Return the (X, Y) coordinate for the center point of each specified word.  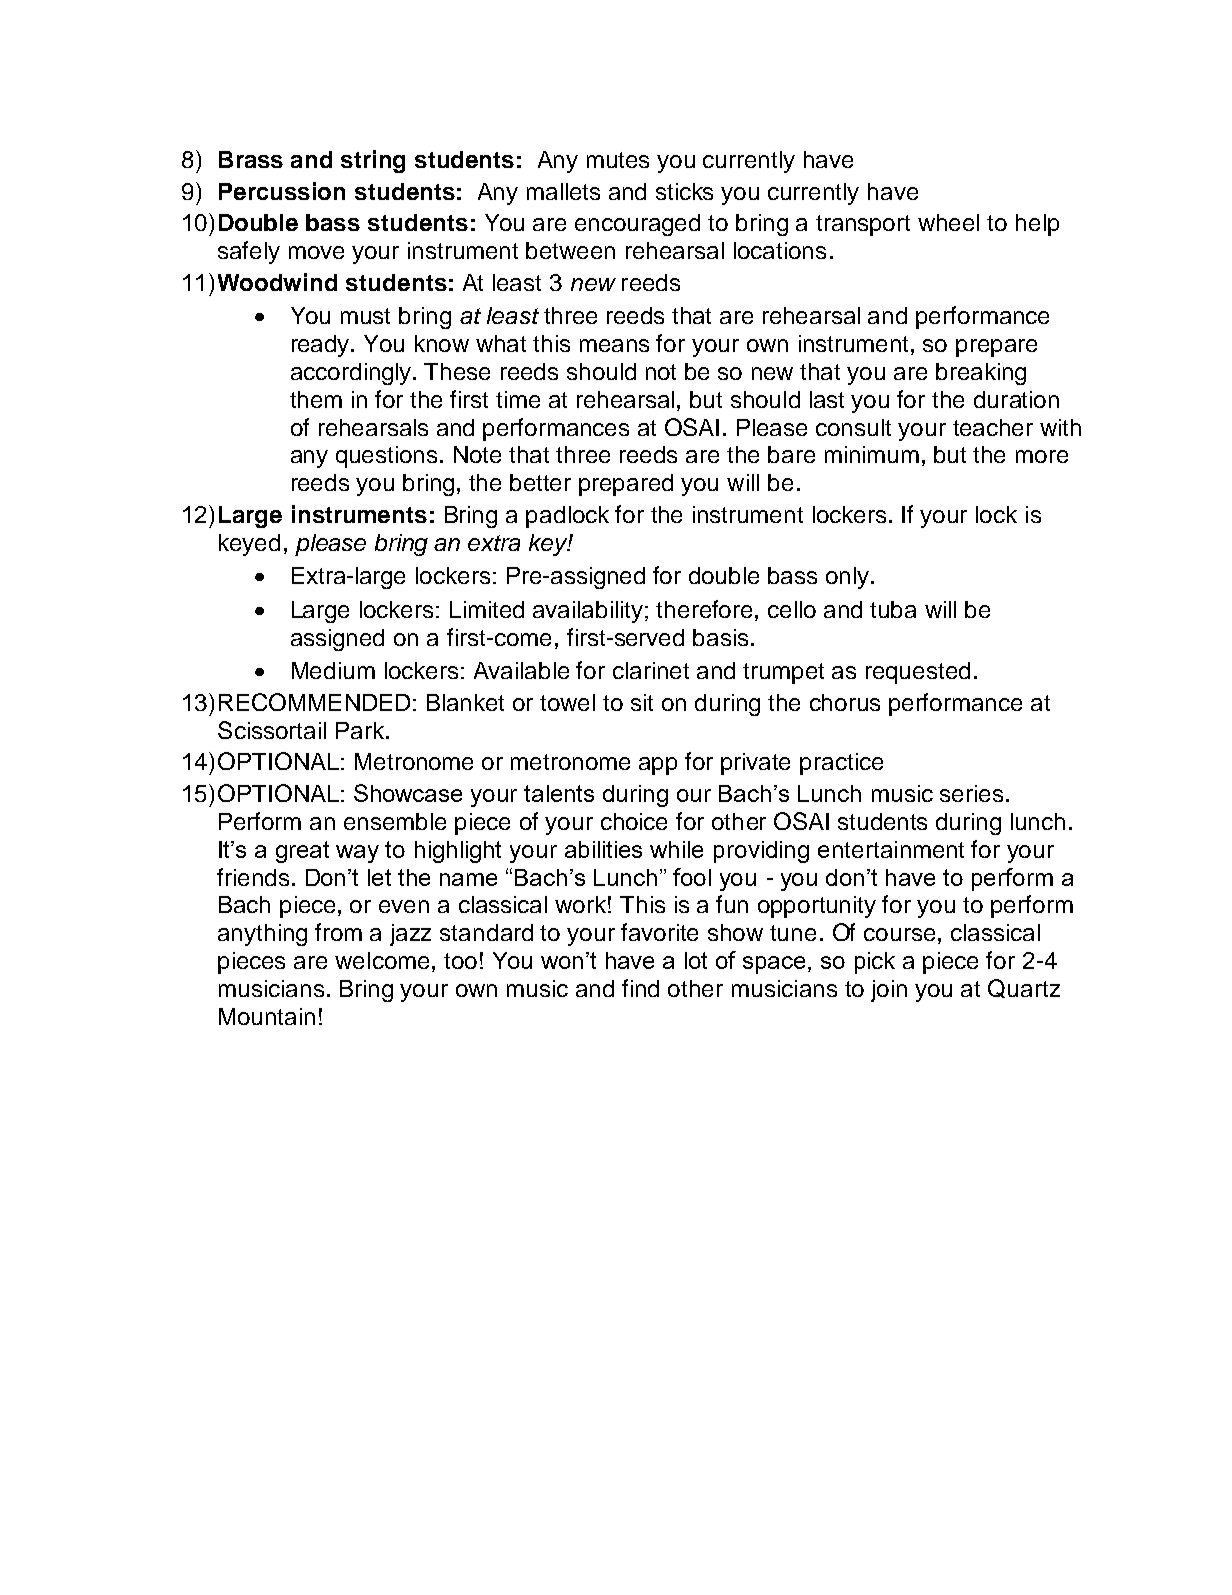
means (614, 345)
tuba (893, 609)
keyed (249, 545)
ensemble (395, 821)
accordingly (352, 374)
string (373, 161)
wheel (948, 222)
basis (720, 637)
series (971, 793)
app (658, 766)
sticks (684, 191)
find (640, 988)
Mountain (267, 1016)
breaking (981, 374)
